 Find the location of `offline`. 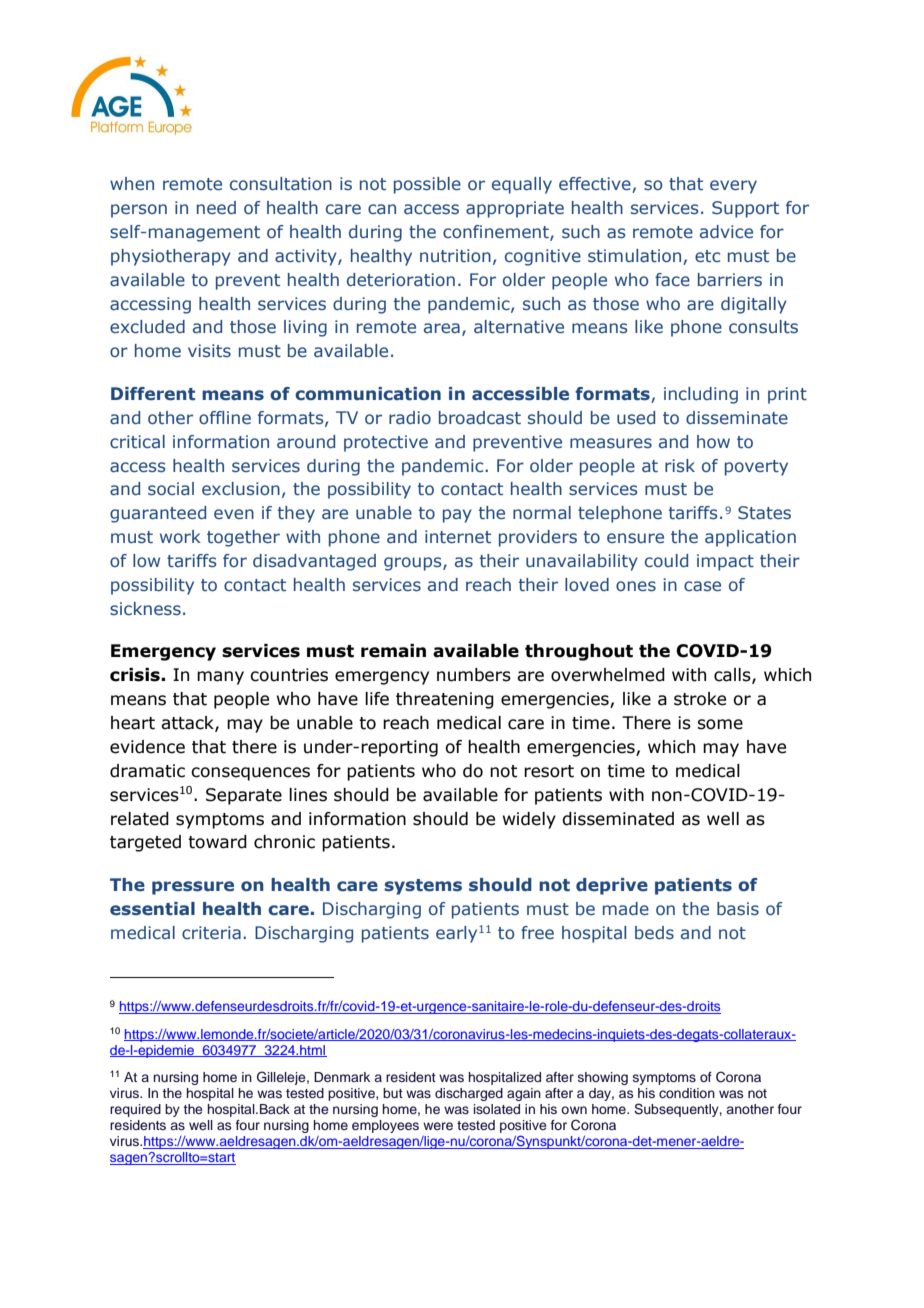

offline is located at coordinates (225, 417).
